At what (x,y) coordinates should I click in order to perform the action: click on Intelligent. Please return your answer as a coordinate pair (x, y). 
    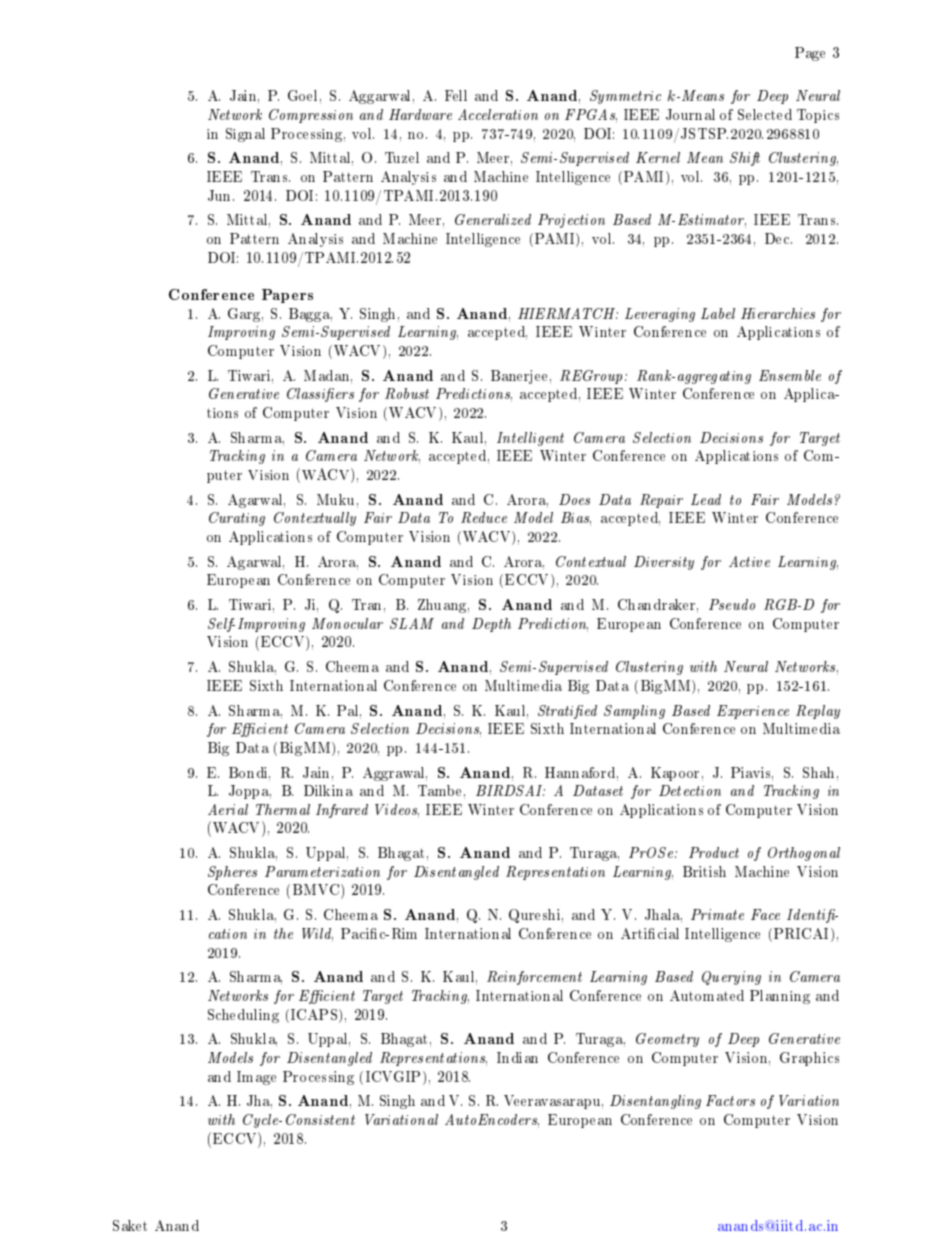
    Looking at the image, I should click on (530, 439).
